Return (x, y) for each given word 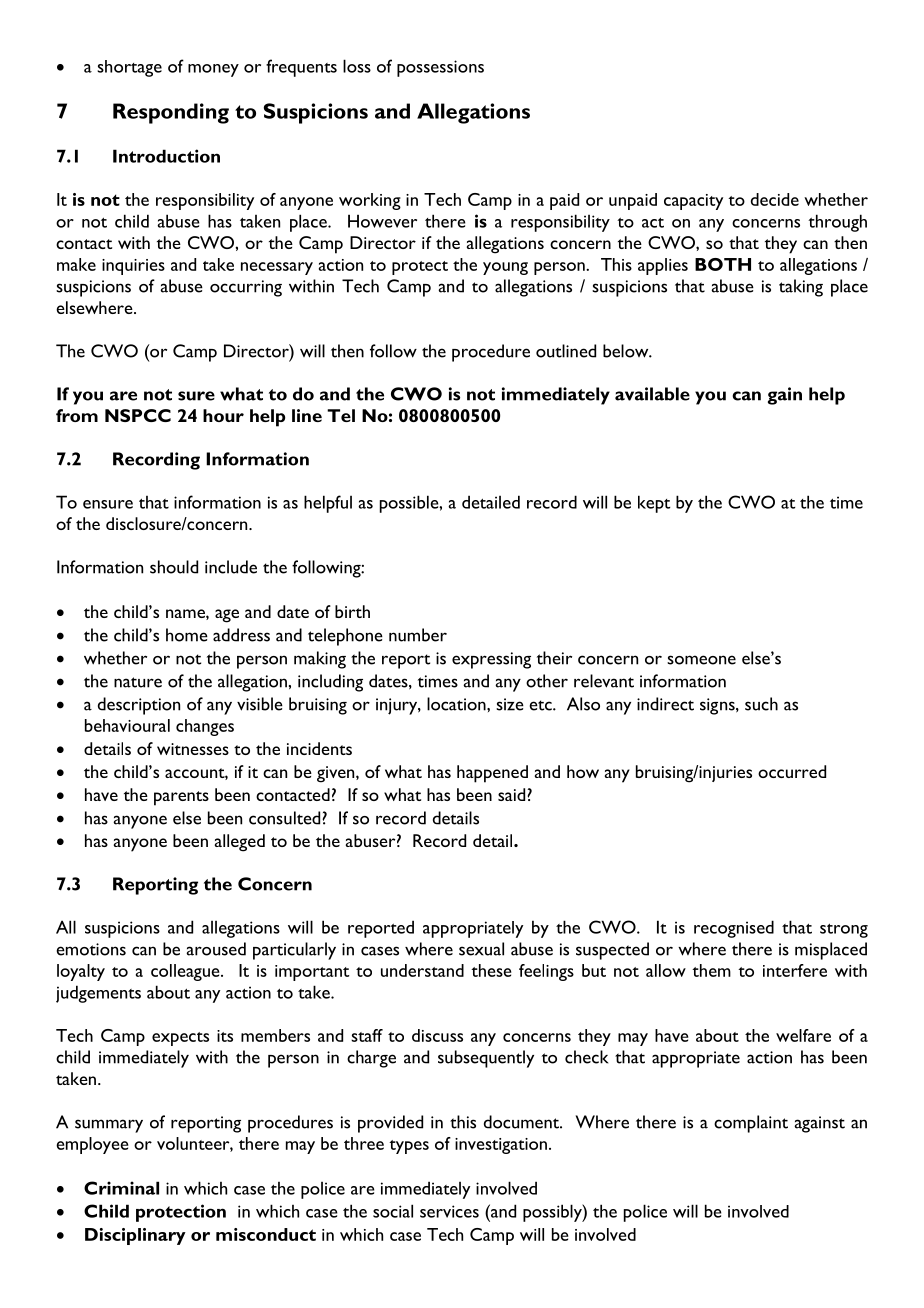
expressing (491, 660)
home (187, 635)
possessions (440, 68)
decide (775, 199)
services (449, 1211)
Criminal (121, 1188)
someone (701, 660)
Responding (171, 113)
